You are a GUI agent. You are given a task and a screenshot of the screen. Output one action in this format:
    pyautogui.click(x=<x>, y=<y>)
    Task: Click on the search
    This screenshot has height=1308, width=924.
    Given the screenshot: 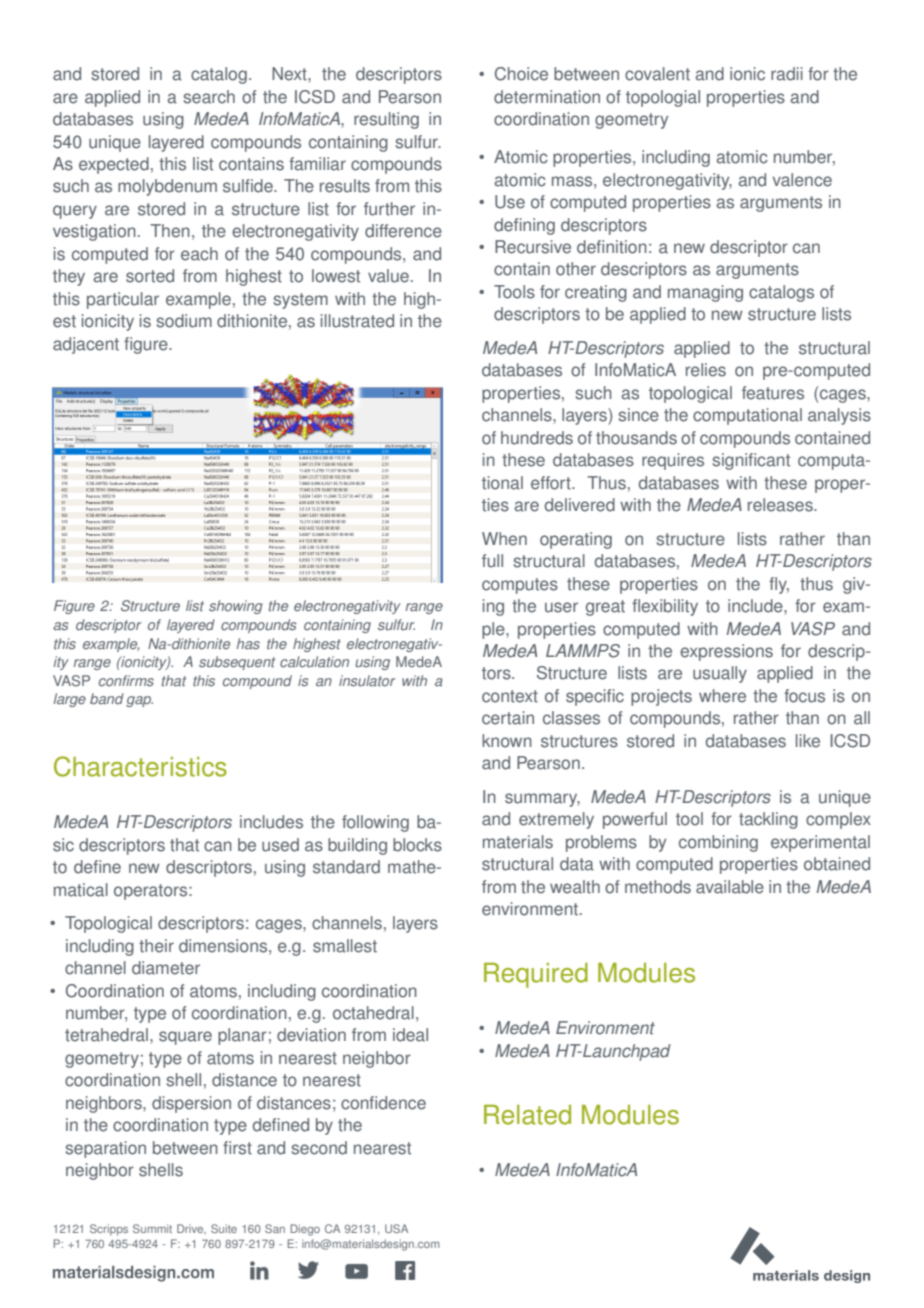 What is the action you would take?
    pyautogui.click(x=209, y=97)
